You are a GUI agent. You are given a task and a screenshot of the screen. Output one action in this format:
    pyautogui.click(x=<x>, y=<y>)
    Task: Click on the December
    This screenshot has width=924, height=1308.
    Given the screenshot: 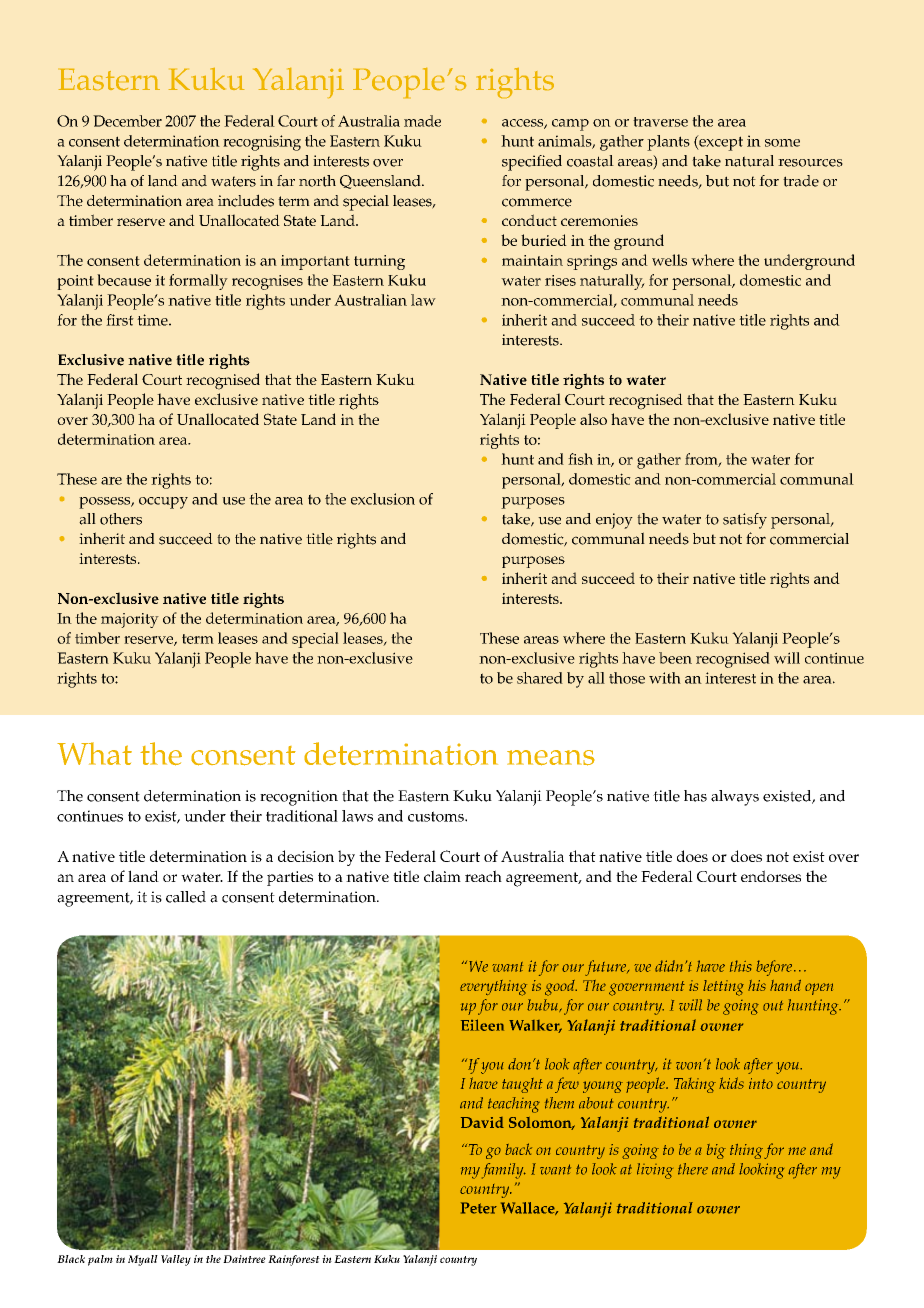 What is the action you would take?
    pyautogui.click(x=127, y=121)
